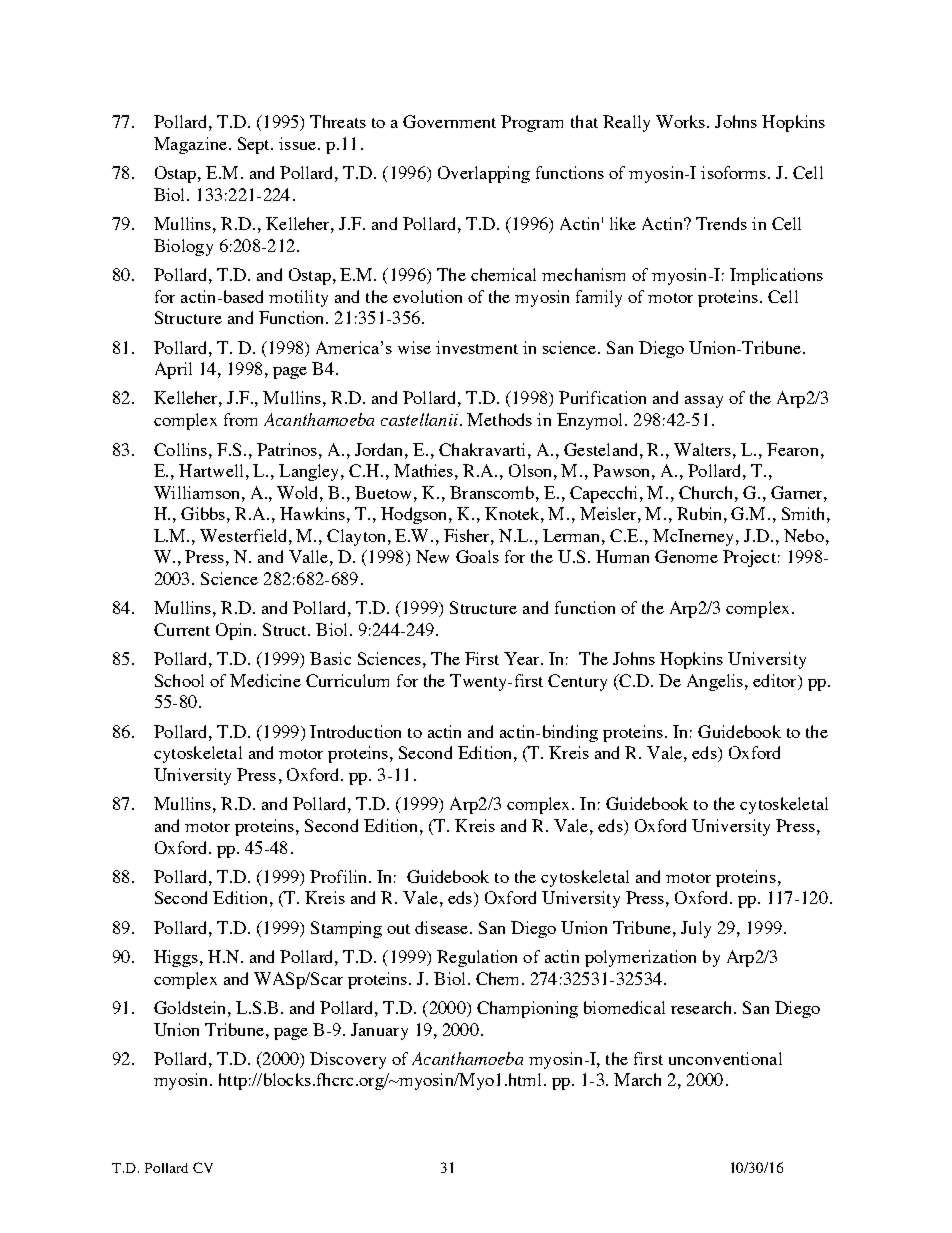  I want to click on July, so click(696, 929).
